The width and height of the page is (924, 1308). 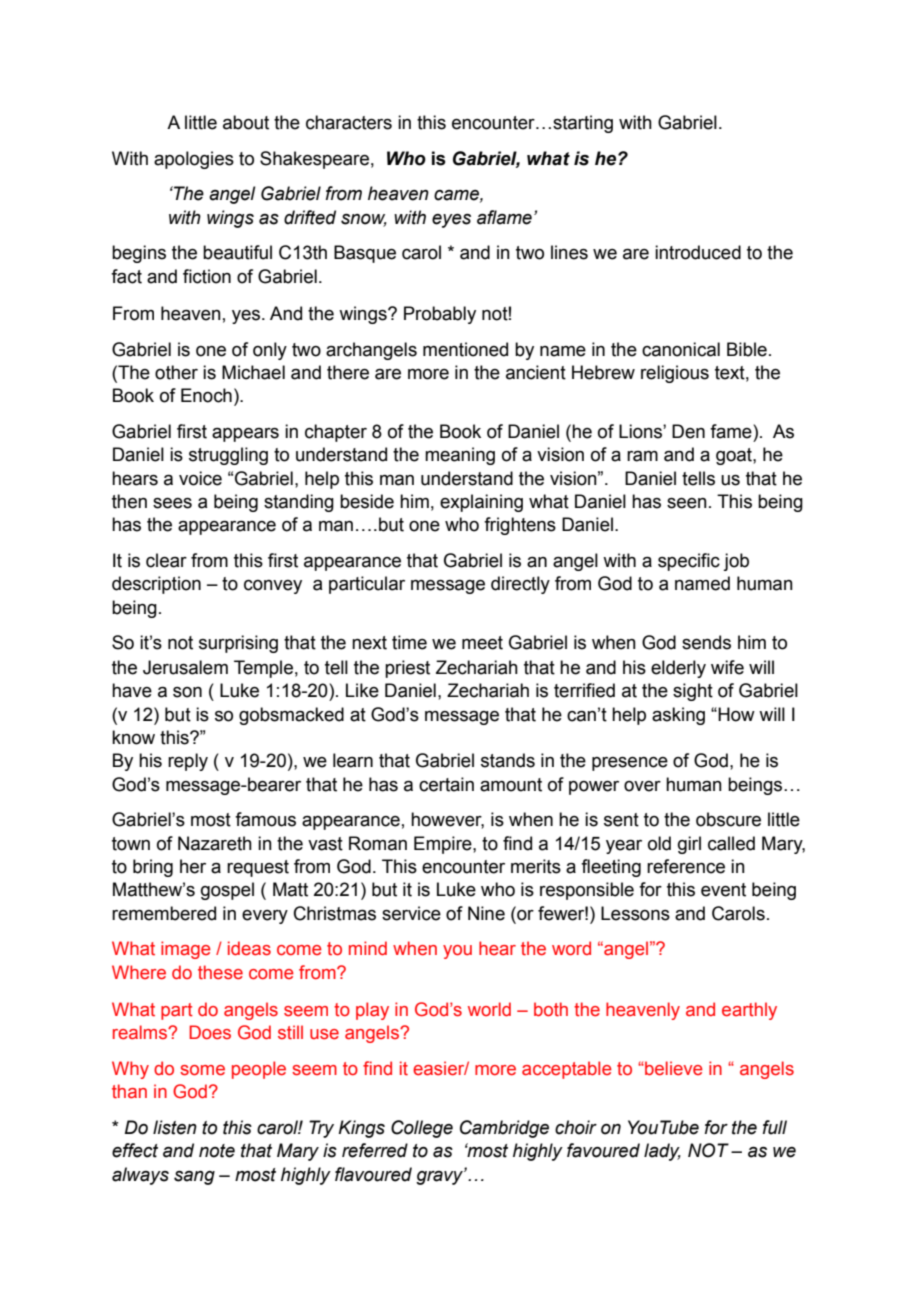 I want to click on mentioned, so click(x=465, y=349).
